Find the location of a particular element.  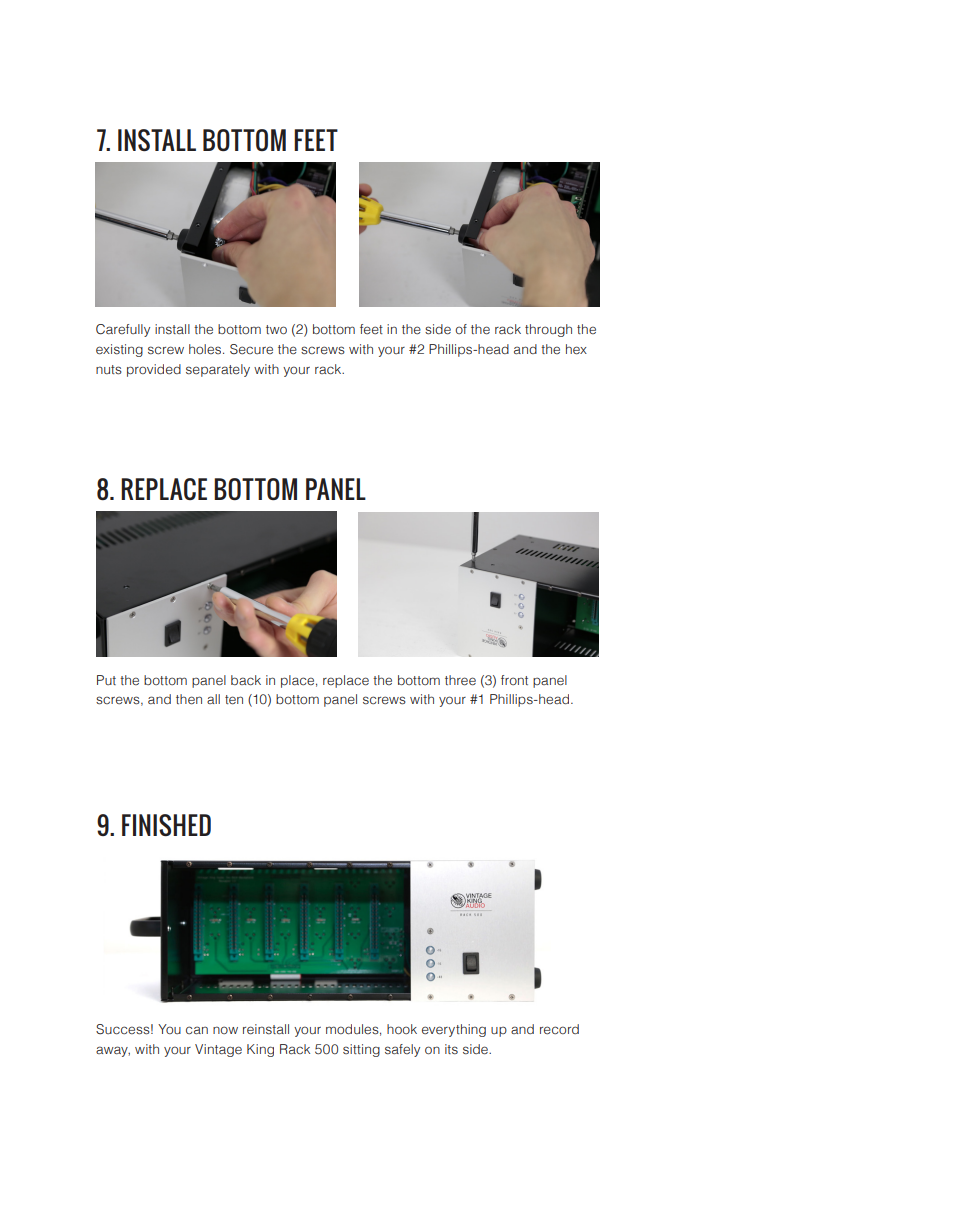

sitting is located at coordinates (361, 1050).
